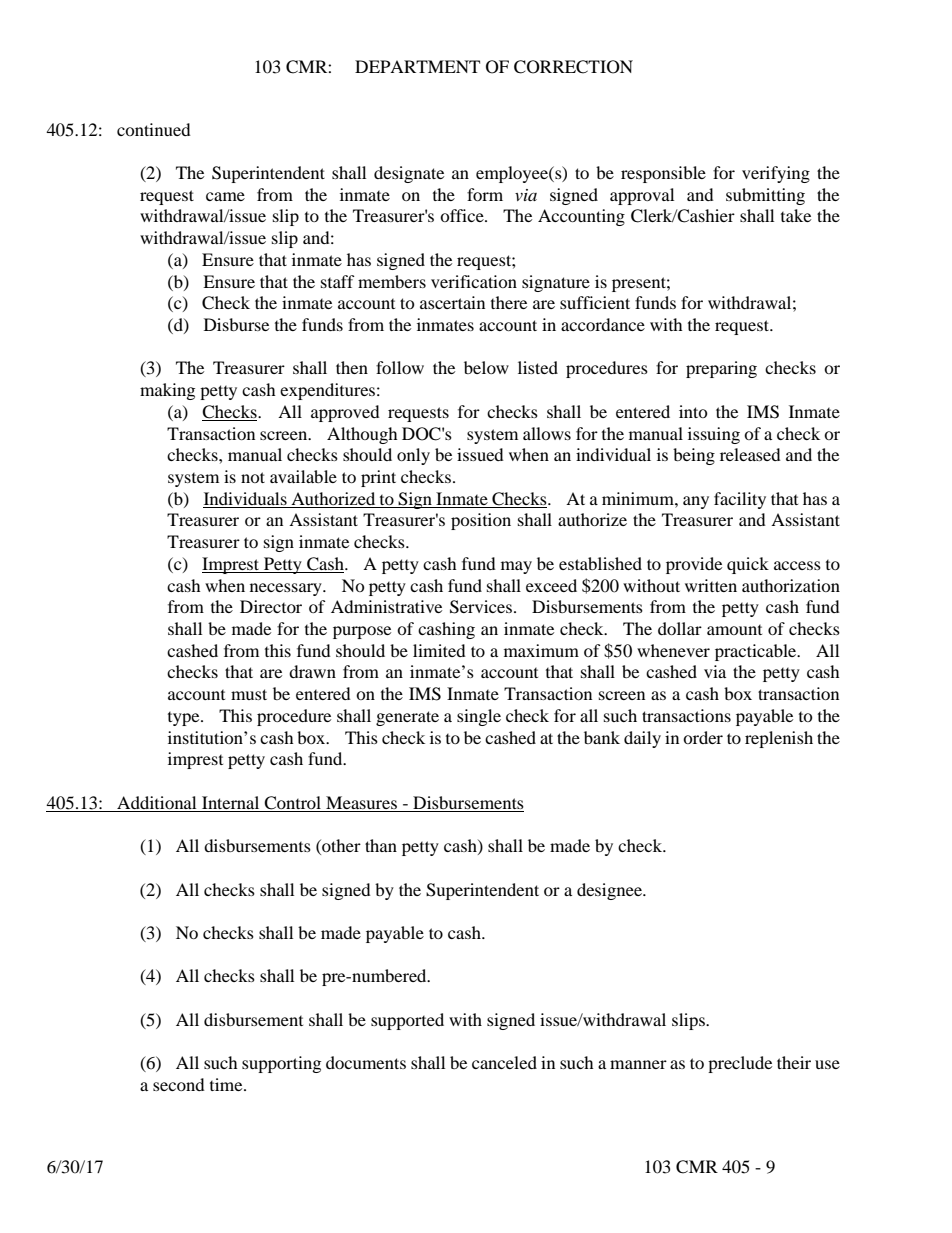 The width and height of the screenshot is (952, 1233). Describe the element at coordinates (417, 66) in the screenshot. I see `DEPARTMENT` at that location.
